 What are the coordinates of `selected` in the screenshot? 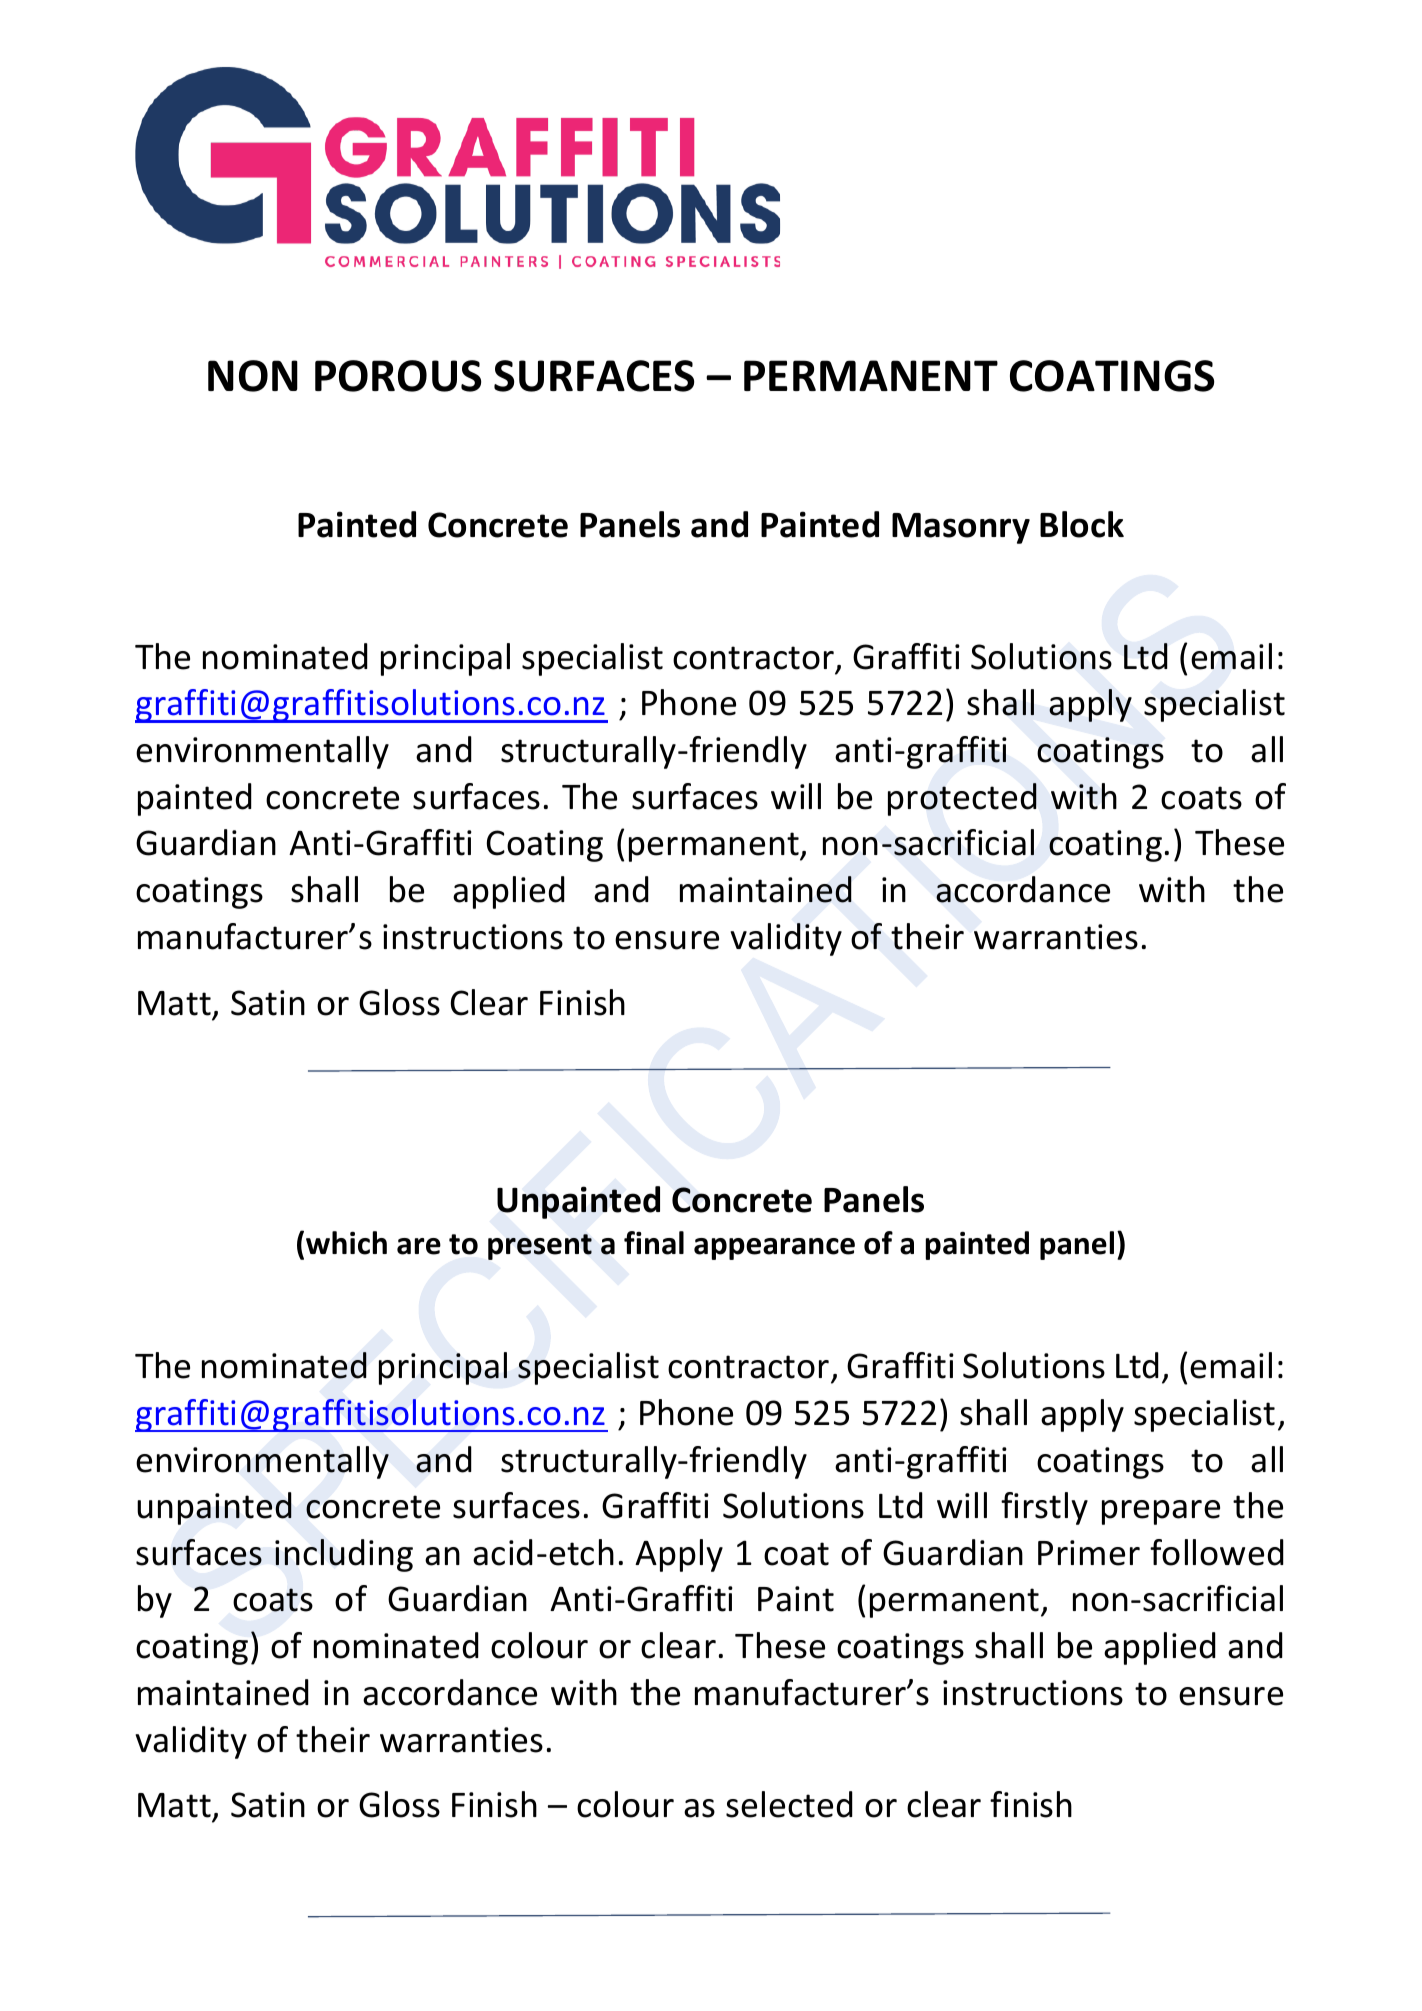 It's located at (789, 1804).
